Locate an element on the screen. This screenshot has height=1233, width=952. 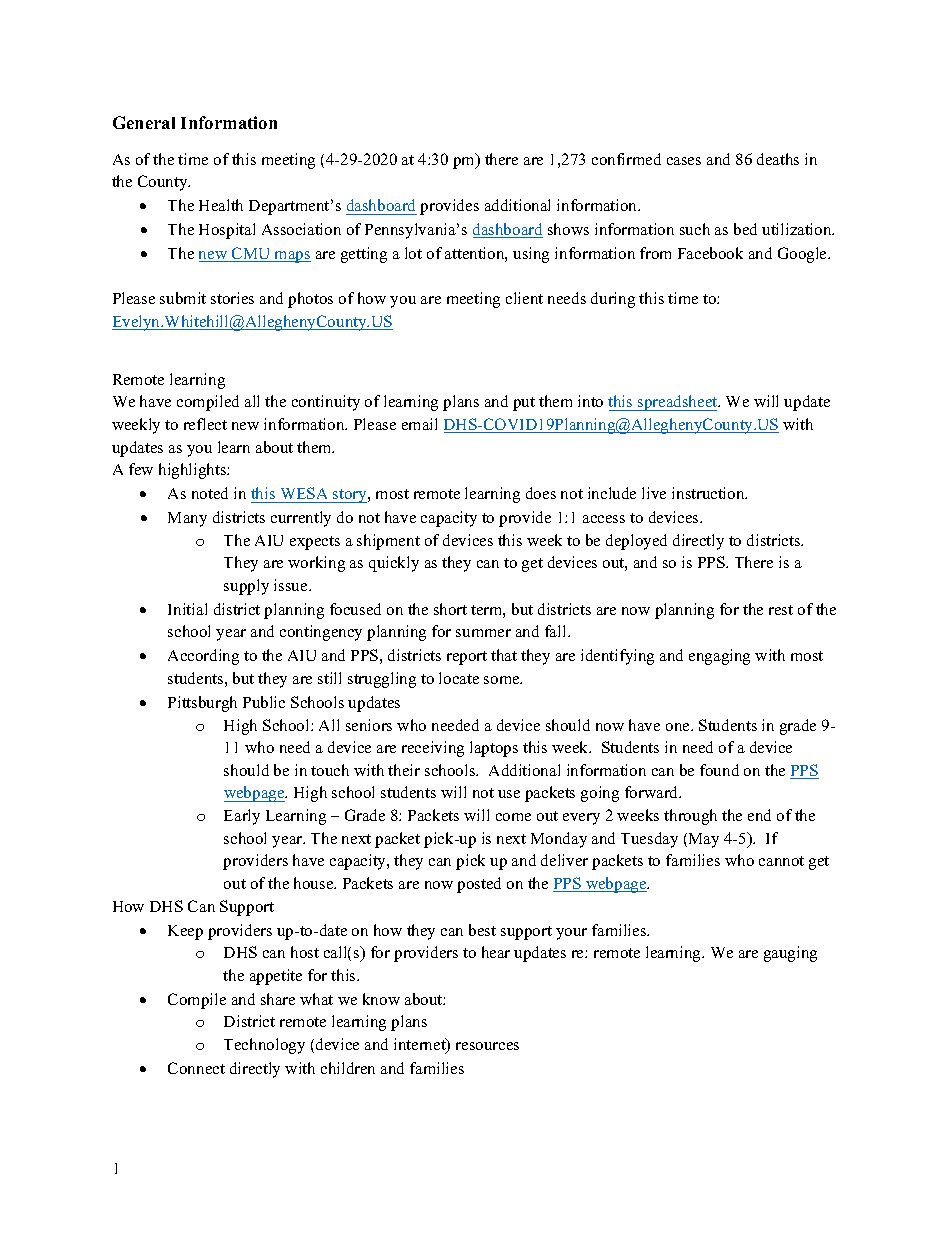
instruction is located at coordinates (709, 493).
